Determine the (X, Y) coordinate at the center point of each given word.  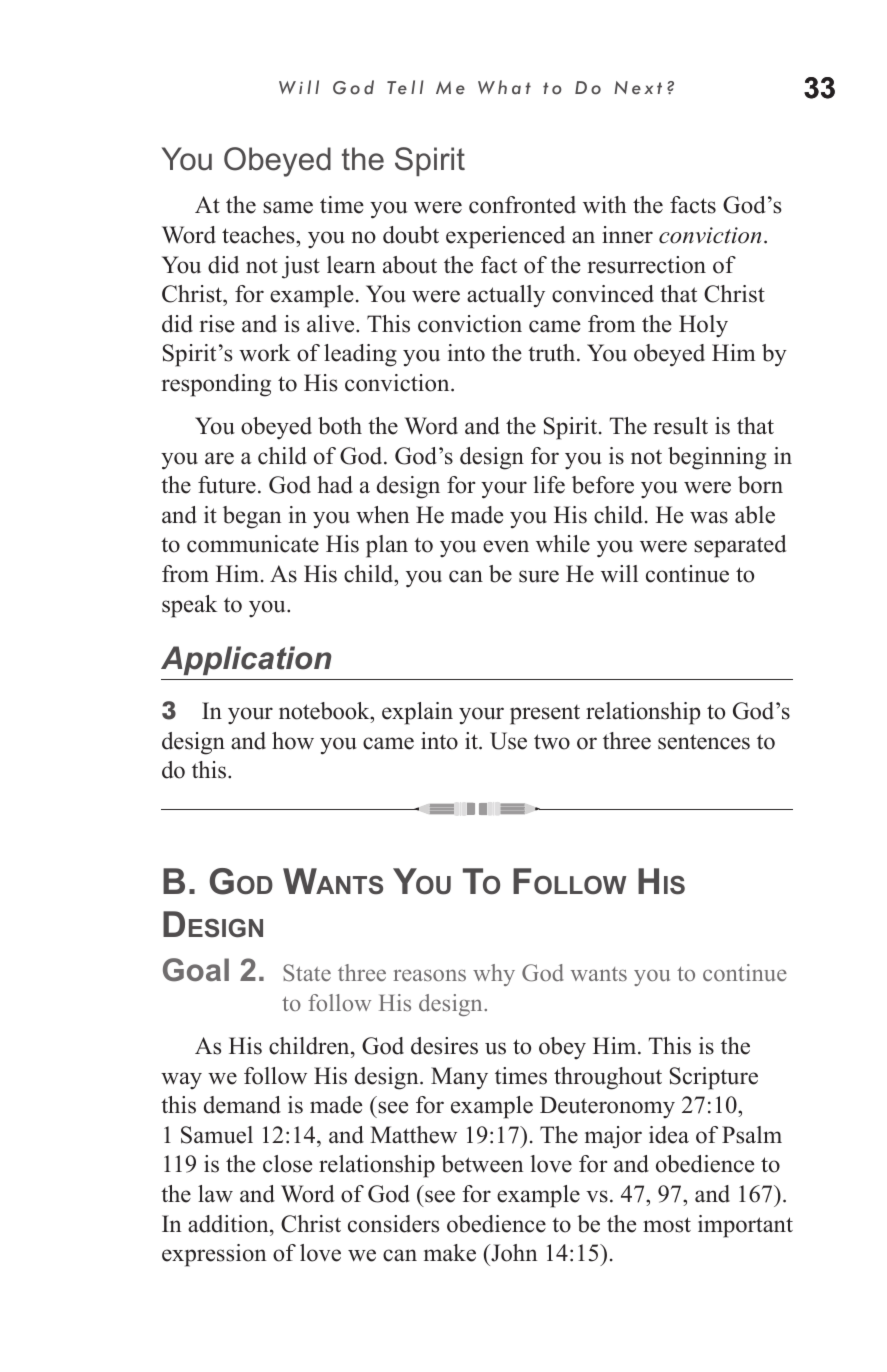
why (494, 975)
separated (740, 546)
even (506, 546)
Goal (196, 970)
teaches (259, 235)
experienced (505, 237)
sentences (704, 742)
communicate (253, 544)
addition (229, 1224)
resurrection (647, 265)
